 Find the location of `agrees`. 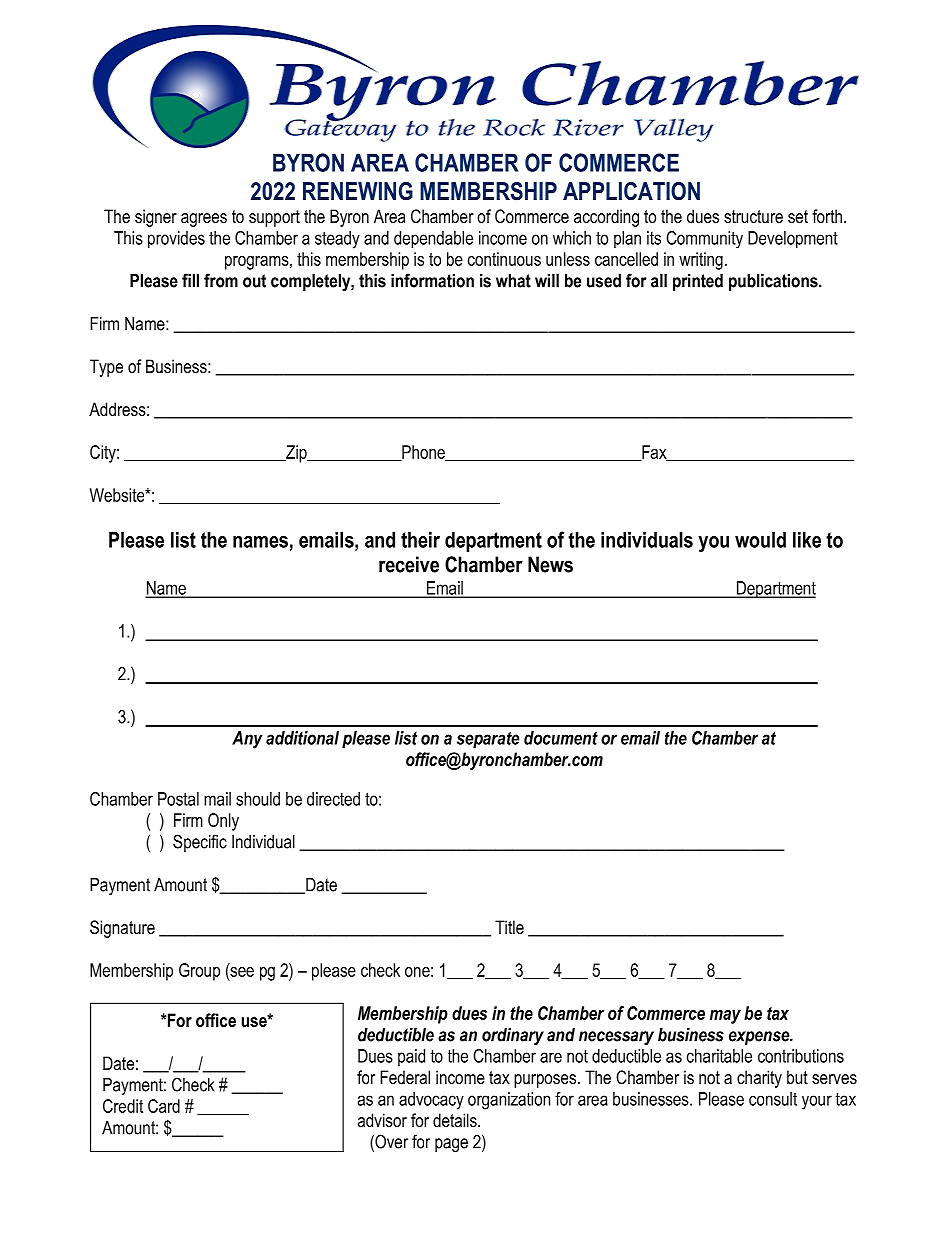

agrees is located at coordinates (204, 220).
